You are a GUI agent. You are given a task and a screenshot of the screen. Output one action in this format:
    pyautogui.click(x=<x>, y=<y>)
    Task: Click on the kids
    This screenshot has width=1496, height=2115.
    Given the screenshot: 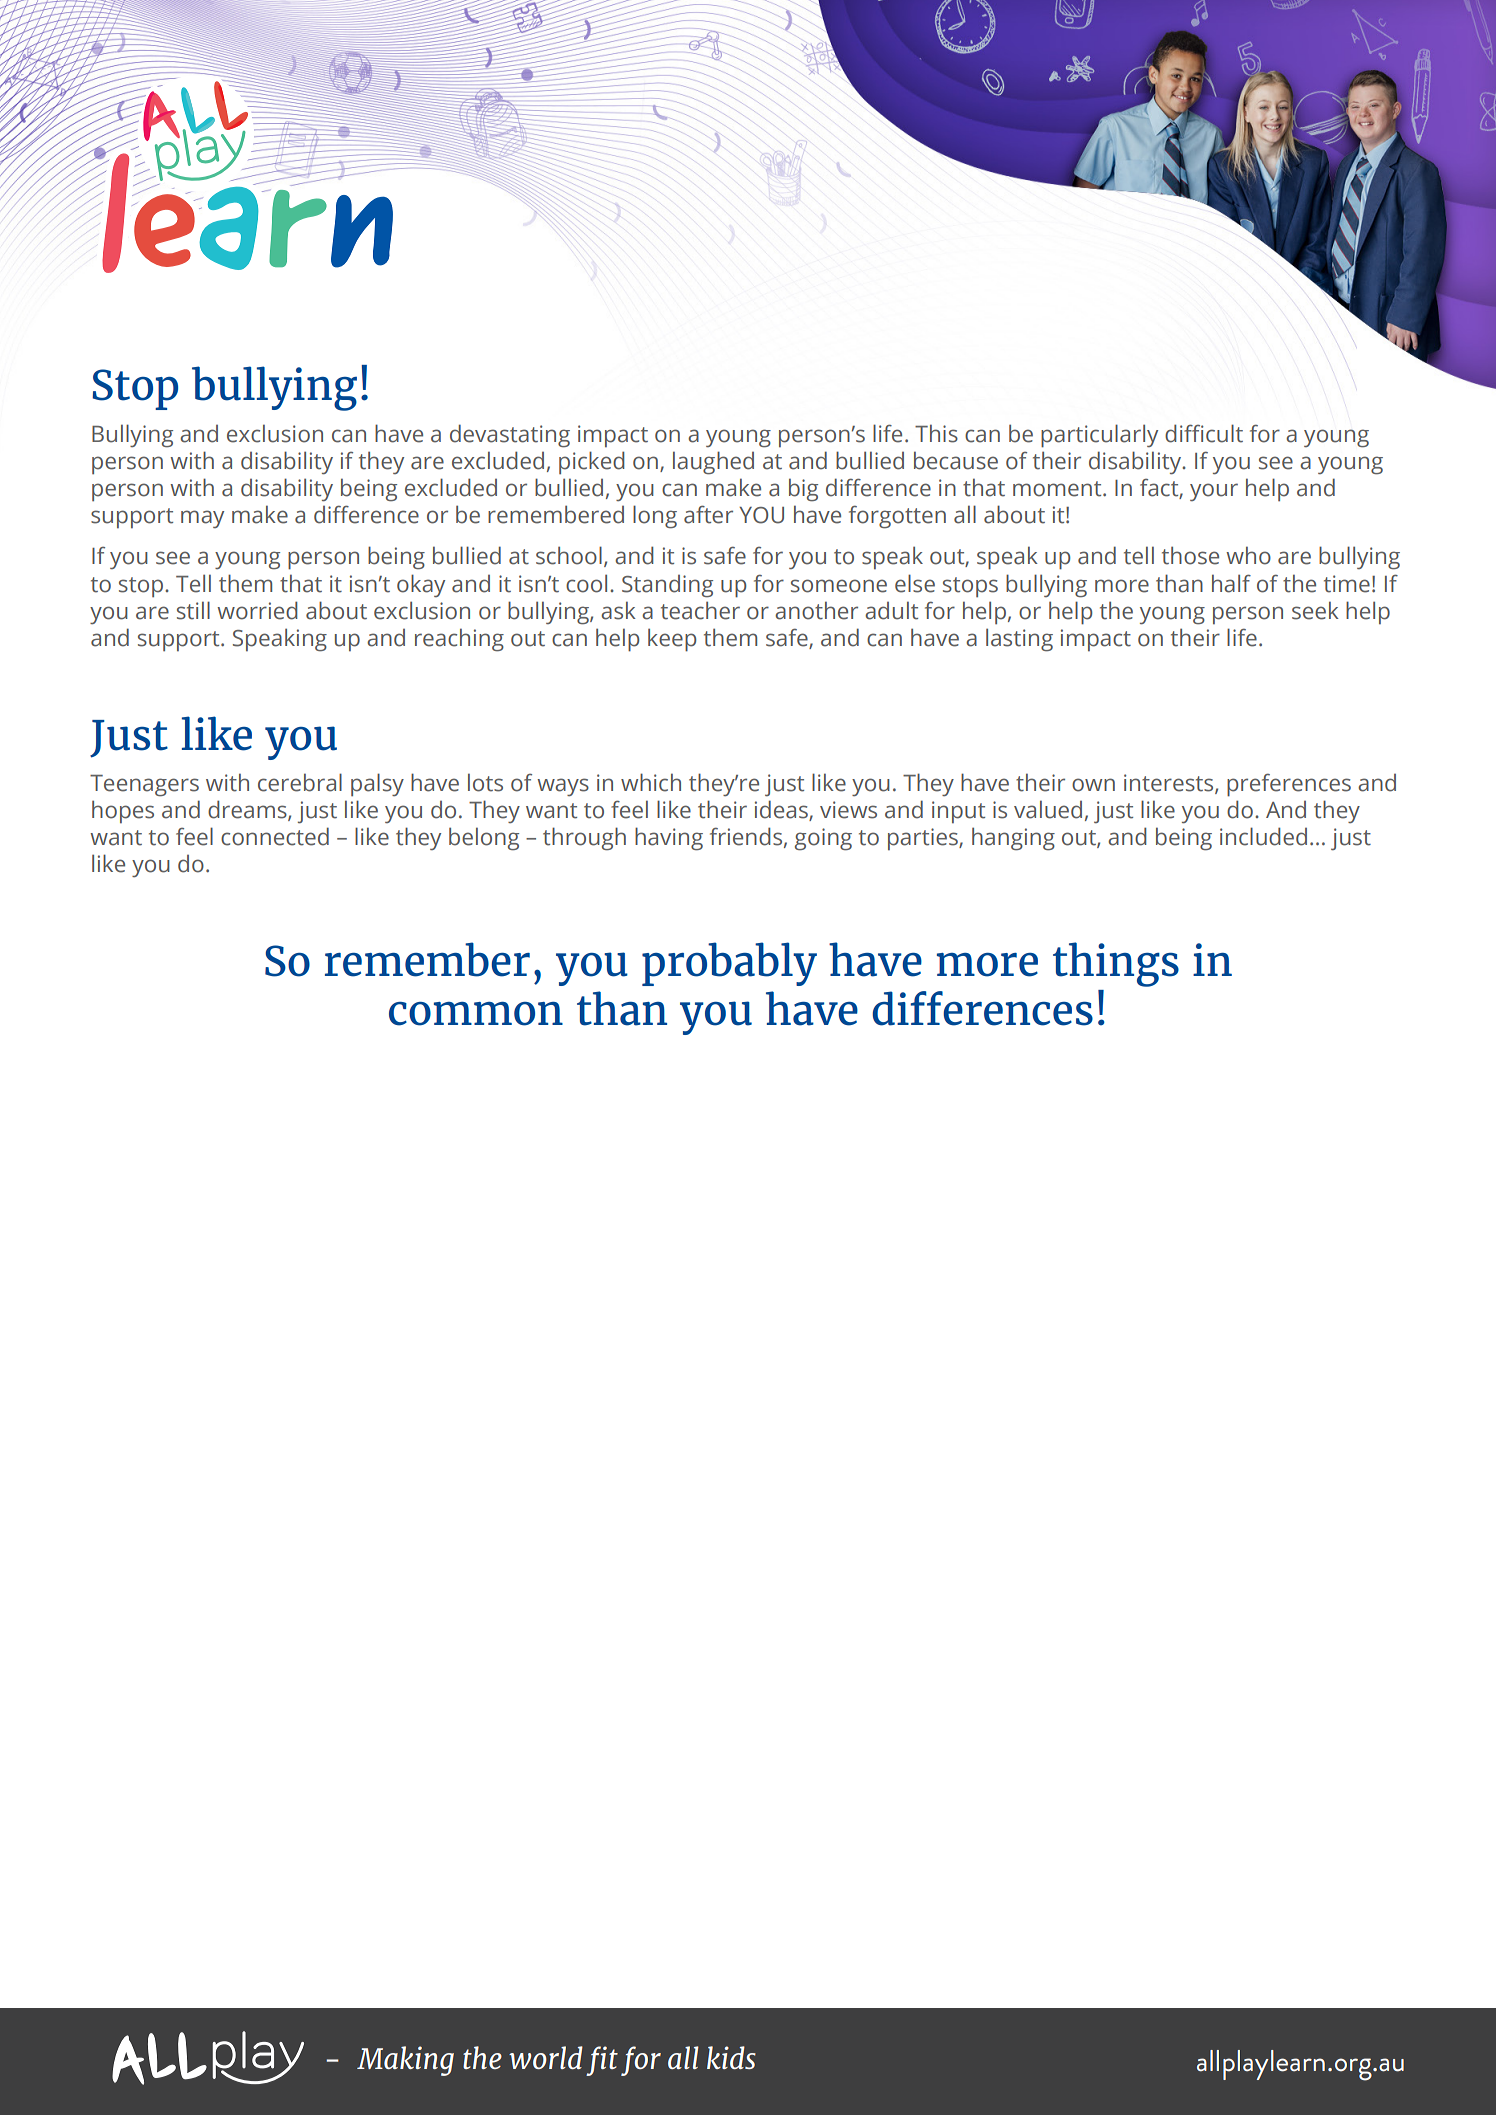 What is the action you would take?
    pyautogui.click(x=731, y=2057)
